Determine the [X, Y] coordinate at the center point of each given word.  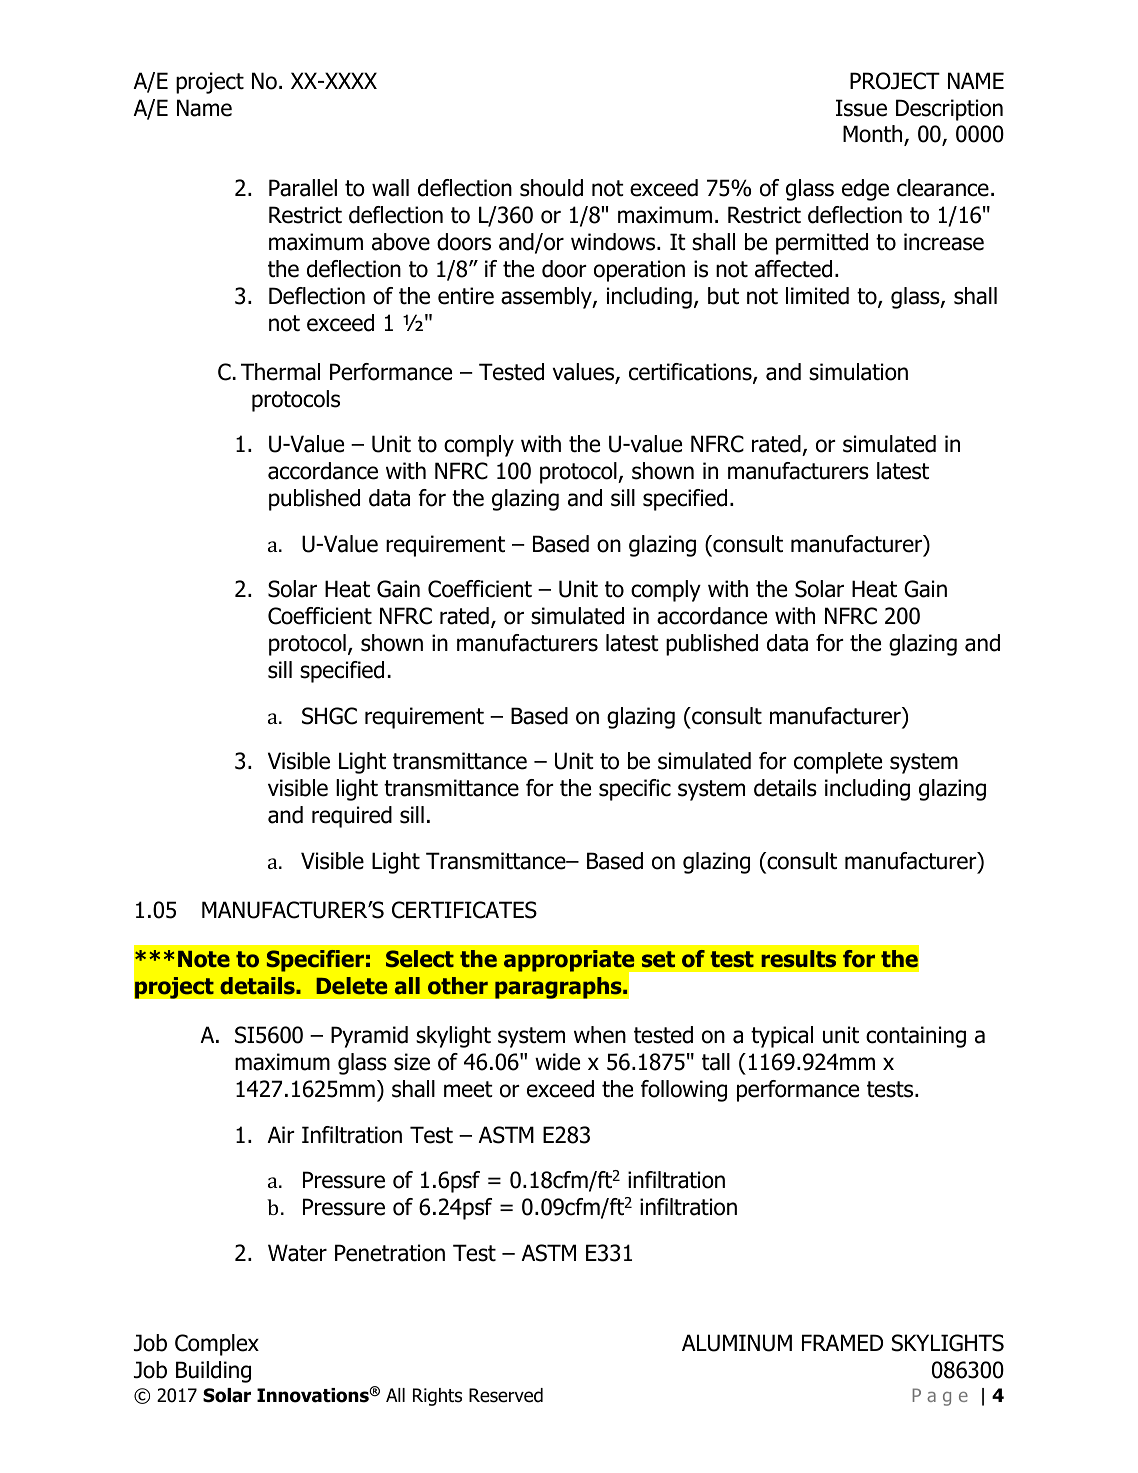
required [352, 817]
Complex [217, 1345]
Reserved [506, 1395]
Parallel [303, 188]
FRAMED [842, 1342]
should [551, 188]
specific [635, 790]
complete [838, 763]
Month [874, 135]
